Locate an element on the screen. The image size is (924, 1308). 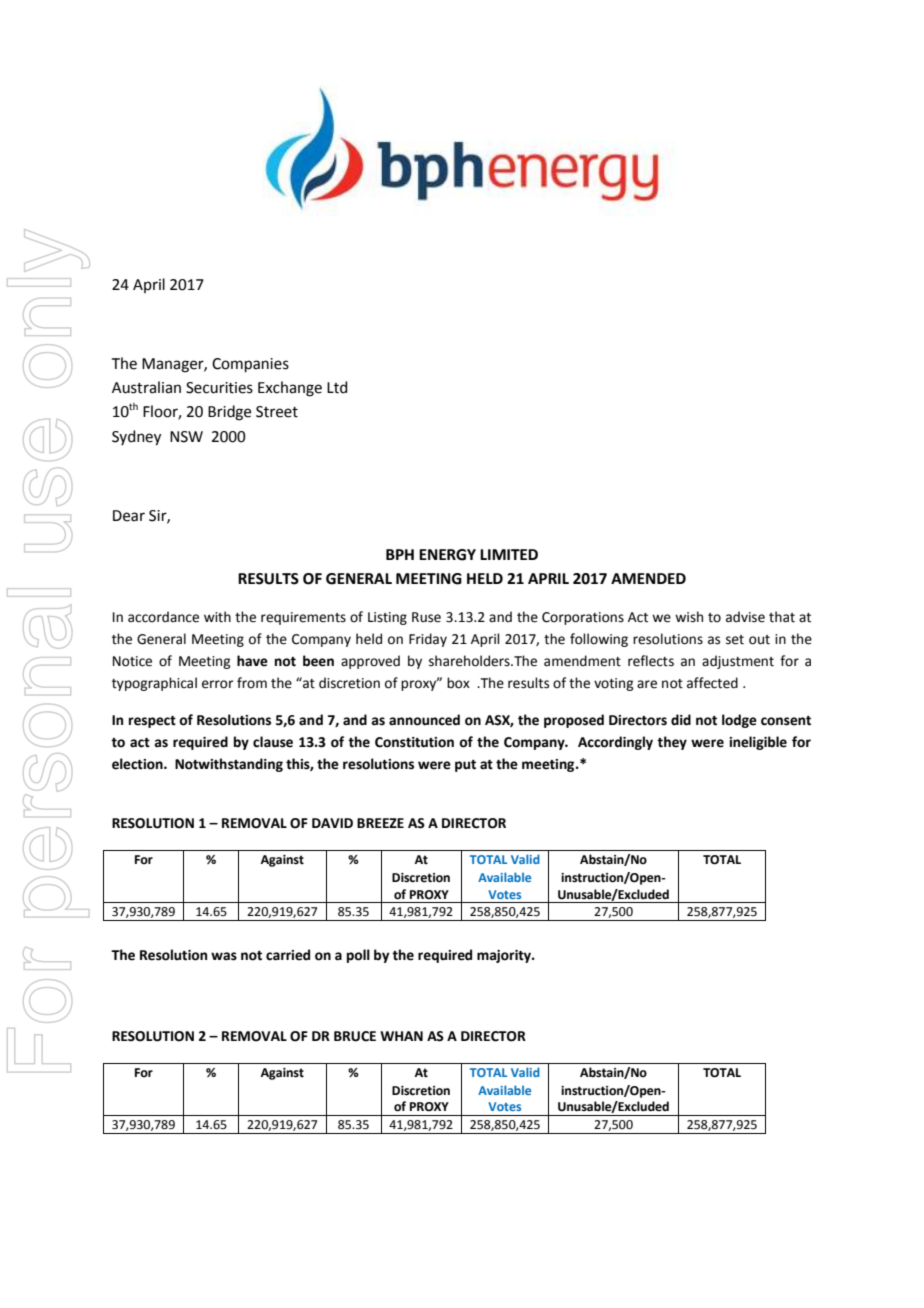
Ltd is located at coordinates (337, 387).
